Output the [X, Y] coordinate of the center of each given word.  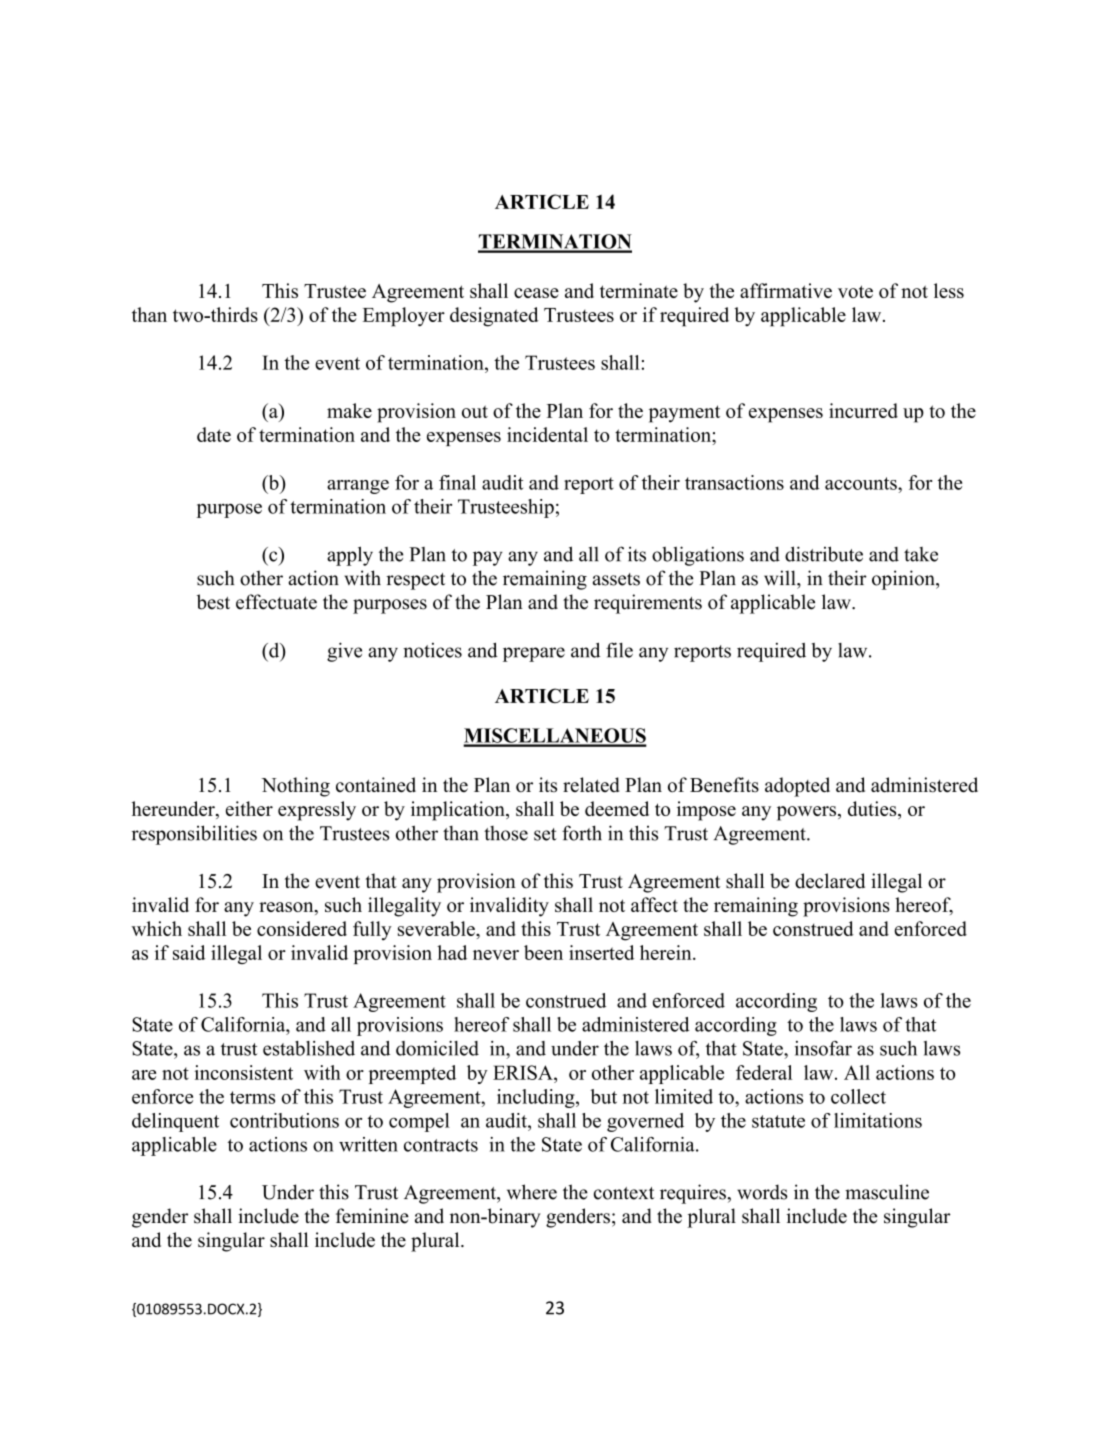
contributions [284, 1120]
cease [536, 293]
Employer [404, 317]
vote [855, 291]
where [532, 1192]
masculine [887, 1192]
